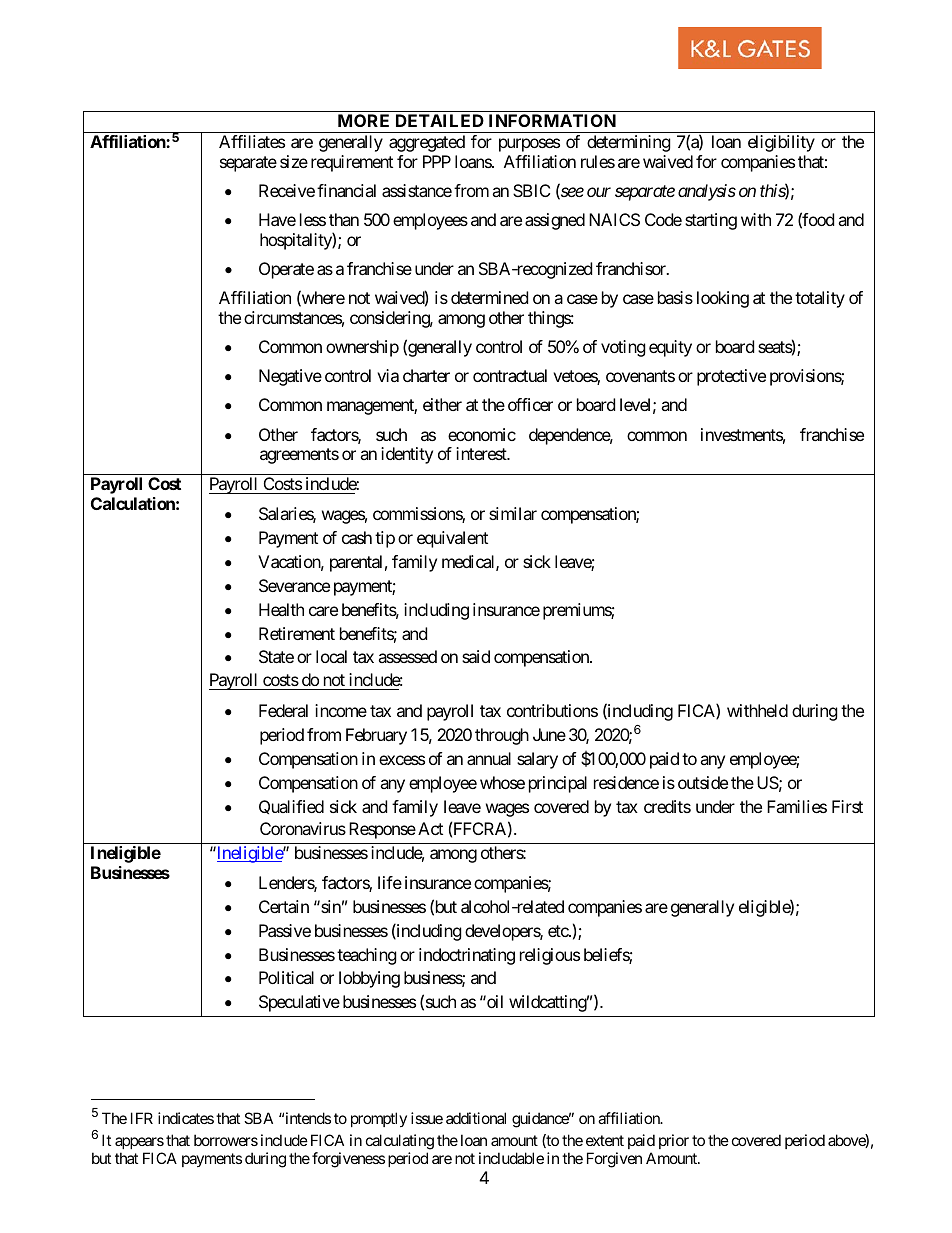 The height and width of the screenshot is (1233, 952). What do you see at coordinates (452, 539) in the screenshot?
I see `equivalent` at bounding box center [452, 539].
